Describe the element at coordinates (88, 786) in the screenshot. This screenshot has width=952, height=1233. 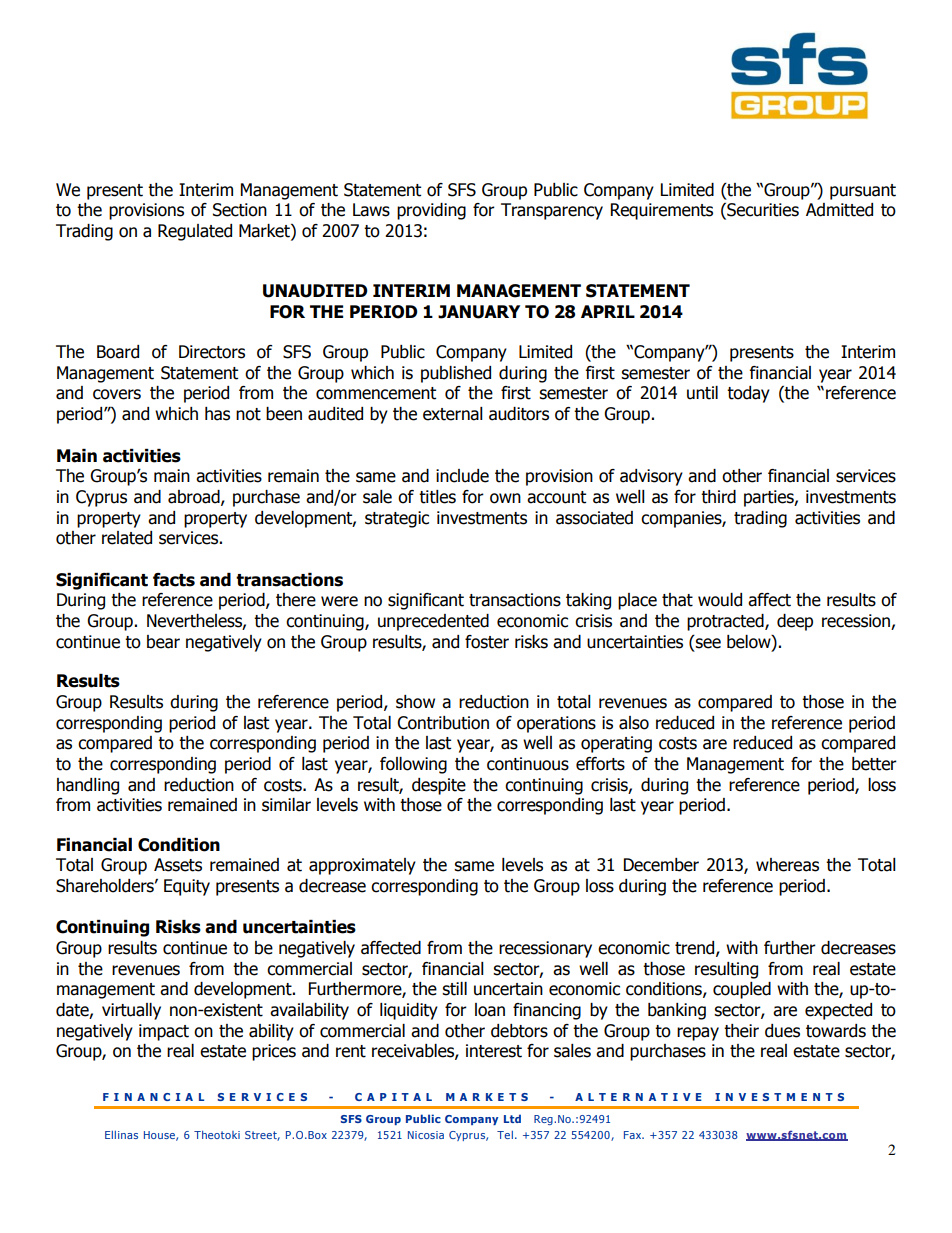
I see `handling` at that location.
